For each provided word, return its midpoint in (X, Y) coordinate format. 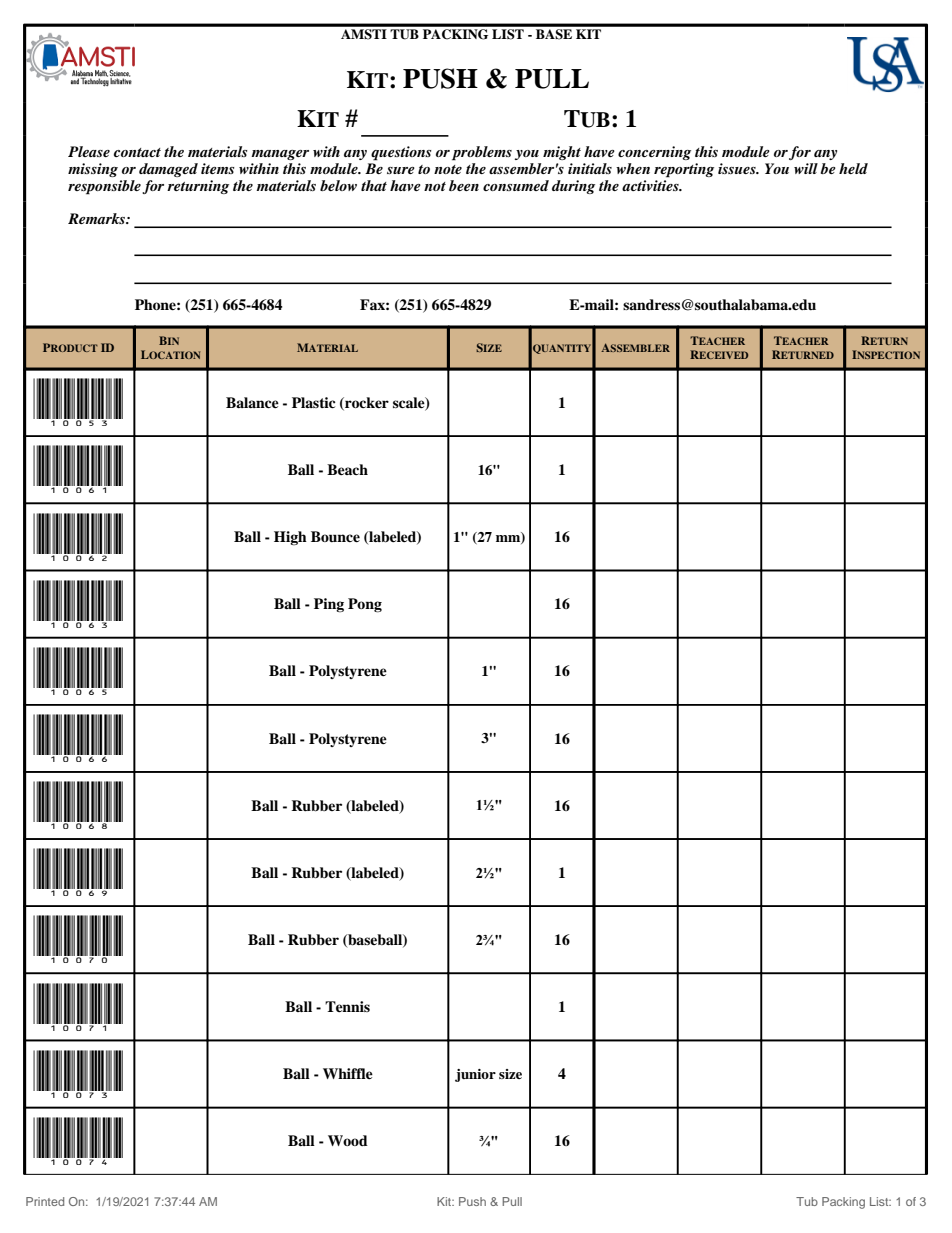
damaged (168, 170)
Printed (45, 1201)
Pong (365, 605)
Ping (329, 605)
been (464, 185)
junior (475, 1075)
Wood (348, 1140)
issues (738, 168)
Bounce (335, 536)
